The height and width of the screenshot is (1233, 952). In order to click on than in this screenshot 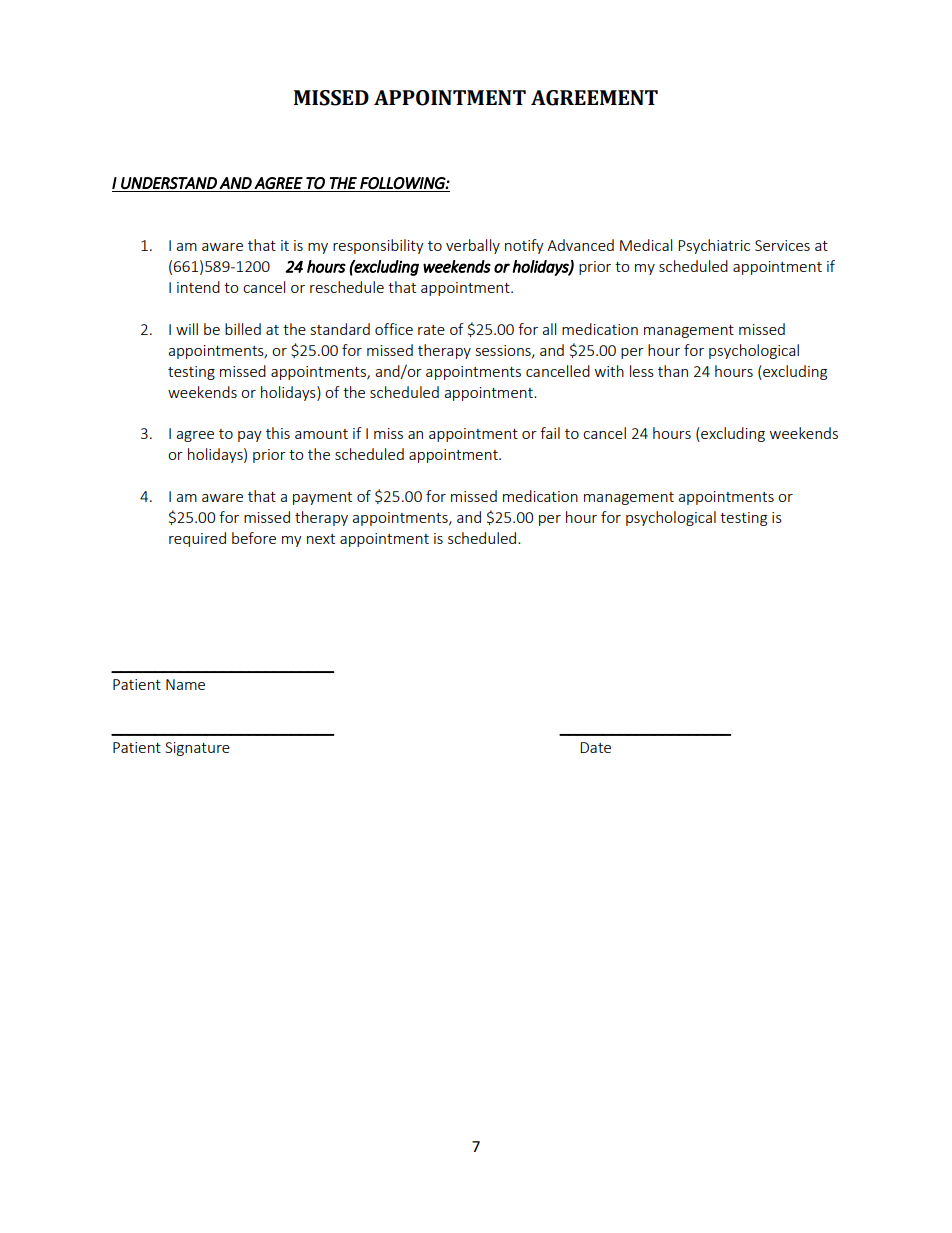, I will do `click(673, 371)`.
